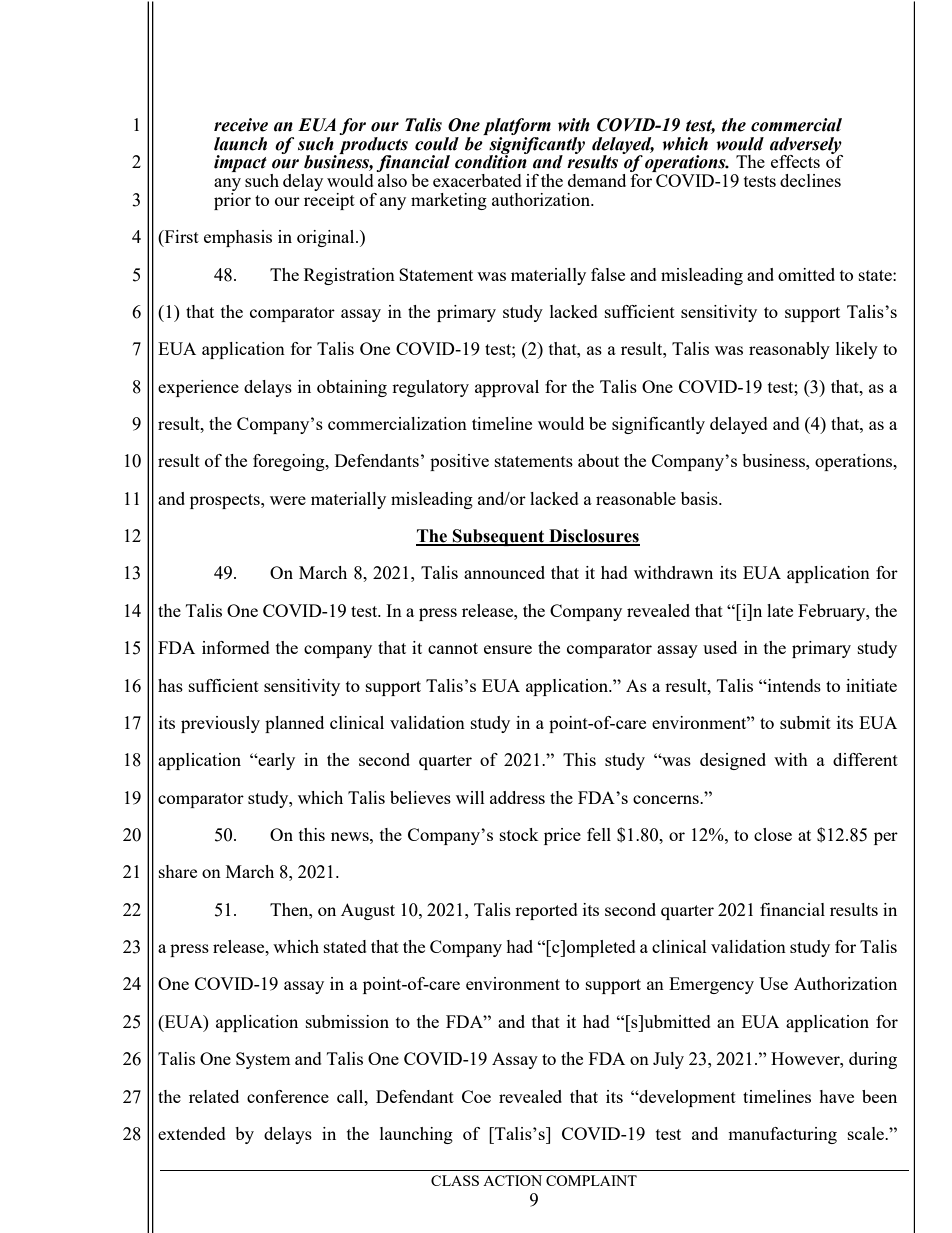  Describe the element at coordinates (192, 1133) in the screenshot. I see `extended` at that location.
